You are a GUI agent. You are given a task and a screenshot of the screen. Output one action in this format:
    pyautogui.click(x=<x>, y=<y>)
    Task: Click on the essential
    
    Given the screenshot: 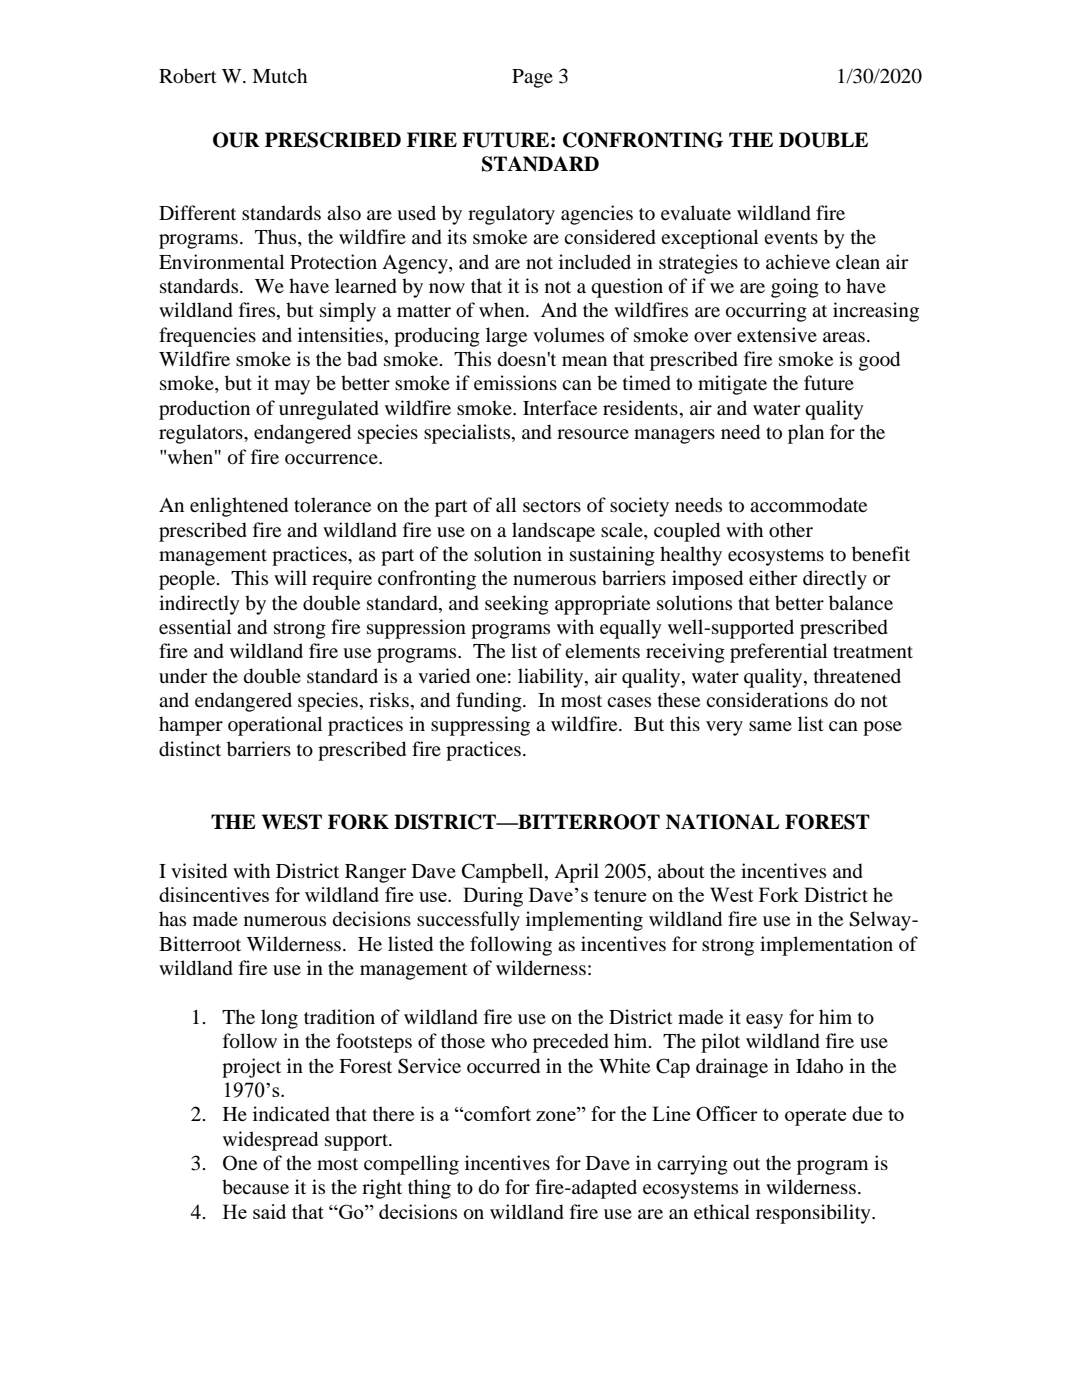 What is the action you would take?
    pyautogui.click(x=195, y=626)
